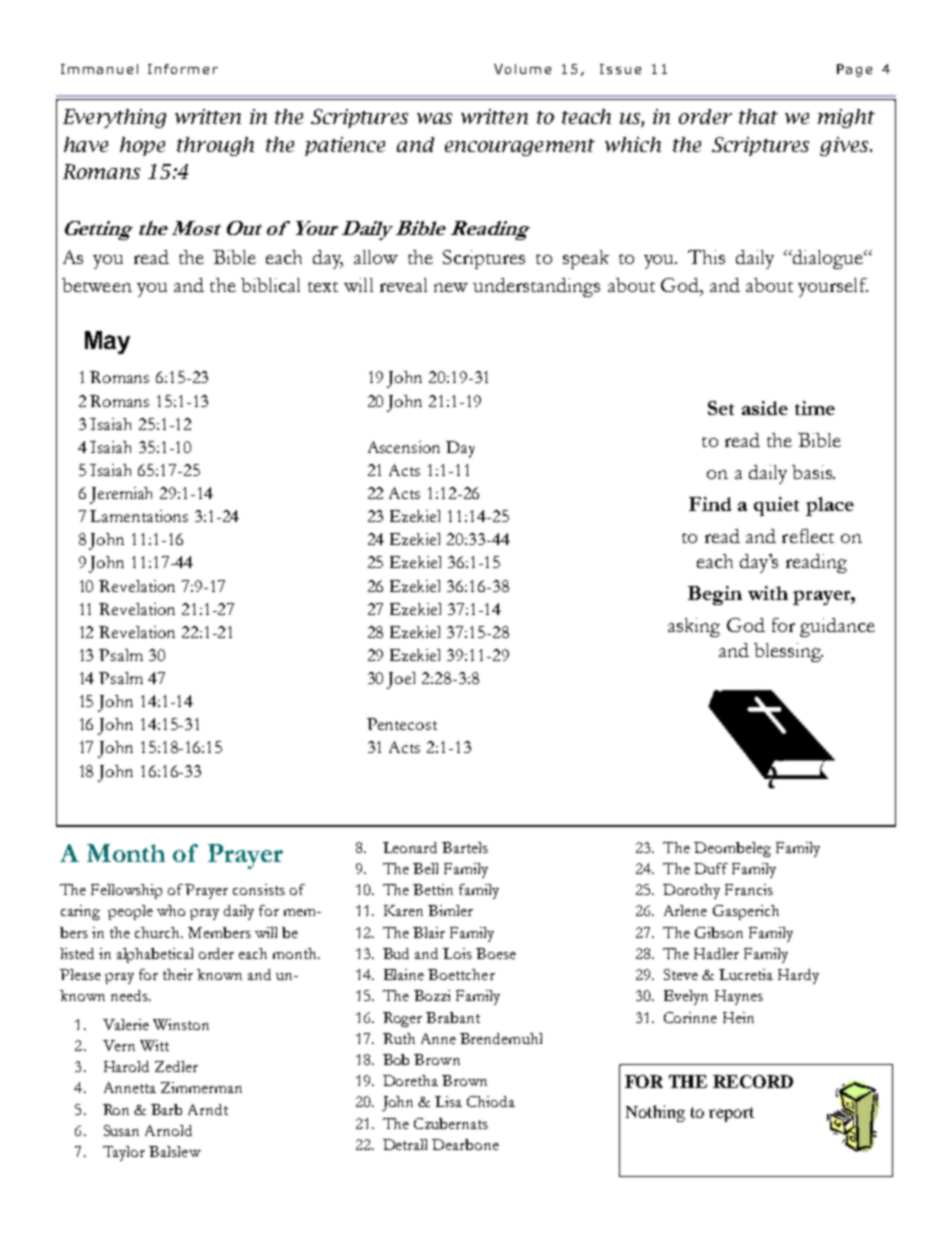 The height and width of the document is (1233, 952). Describe the element at coordinates (142, 146) in the document. I see `hope` at that location.
